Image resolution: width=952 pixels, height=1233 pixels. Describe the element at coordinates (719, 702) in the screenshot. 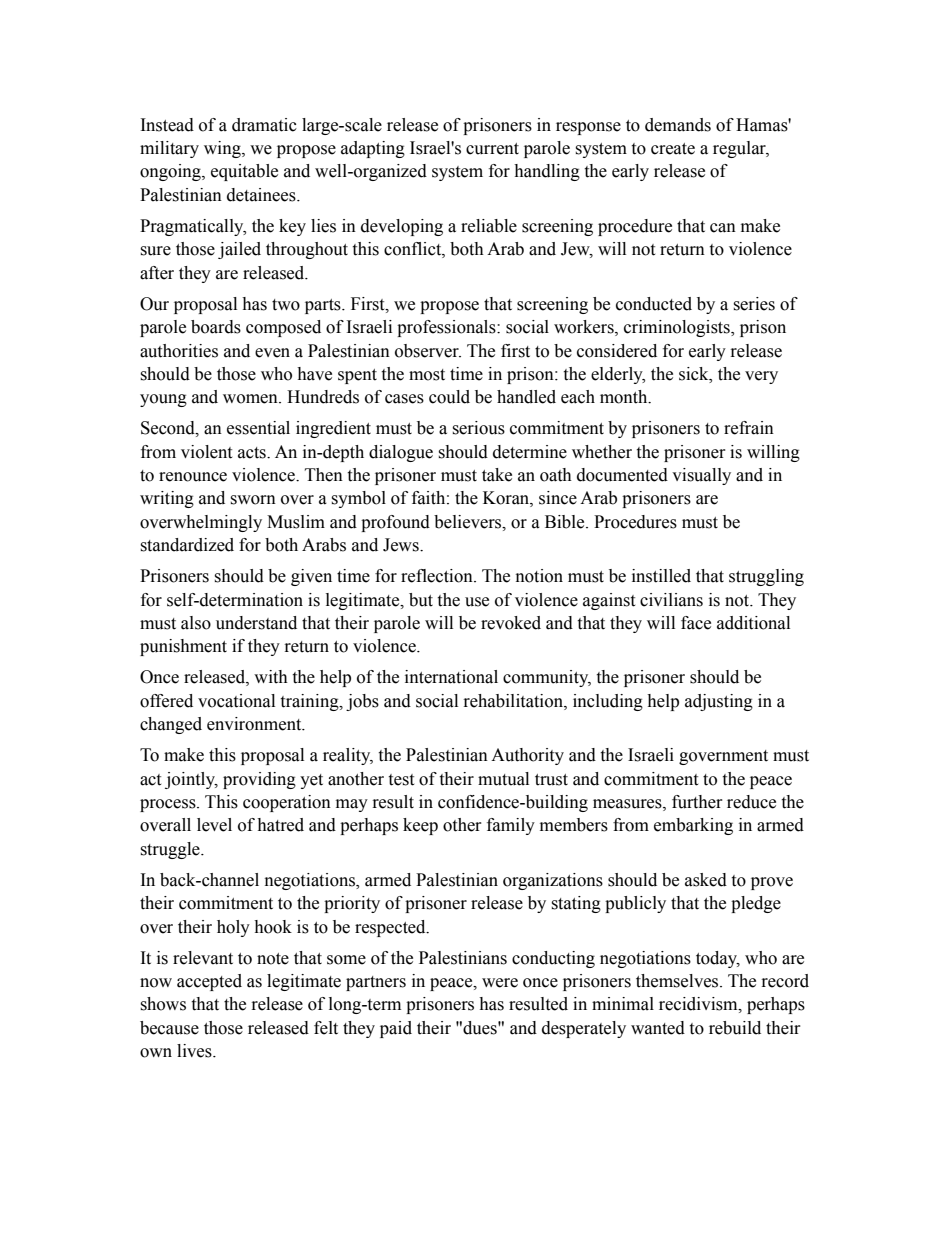

I see `adjusting` at that location.
